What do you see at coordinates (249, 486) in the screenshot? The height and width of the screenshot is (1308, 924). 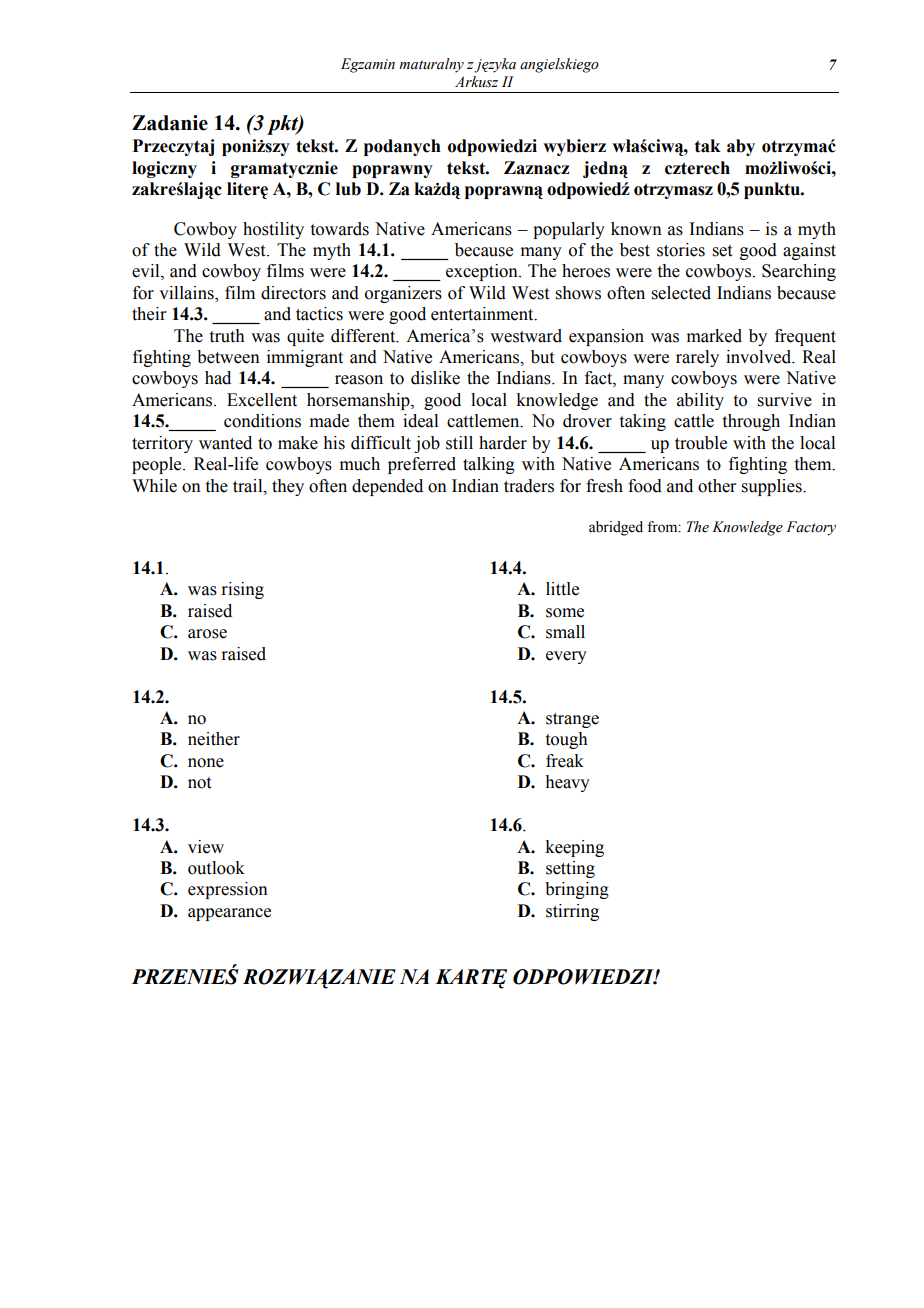 I see `trail` at bounding box center [249, 486].
